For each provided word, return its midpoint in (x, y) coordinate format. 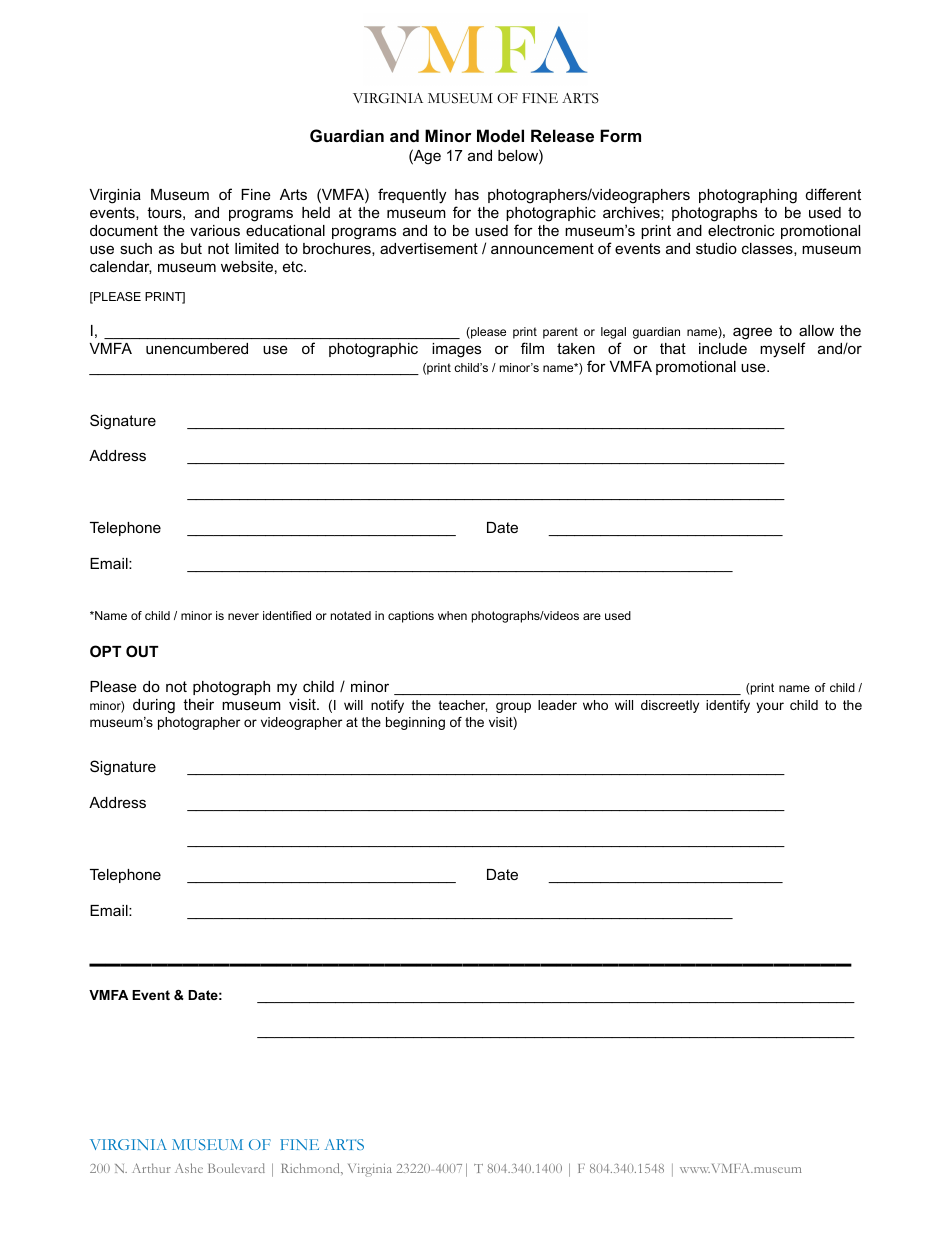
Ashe (189, 1168)
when (452, 615)
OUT (142, 651)
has (467, 194)
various (215, 230)
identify (728, 706)
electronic (741, 230)
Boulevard (236, 1168)
